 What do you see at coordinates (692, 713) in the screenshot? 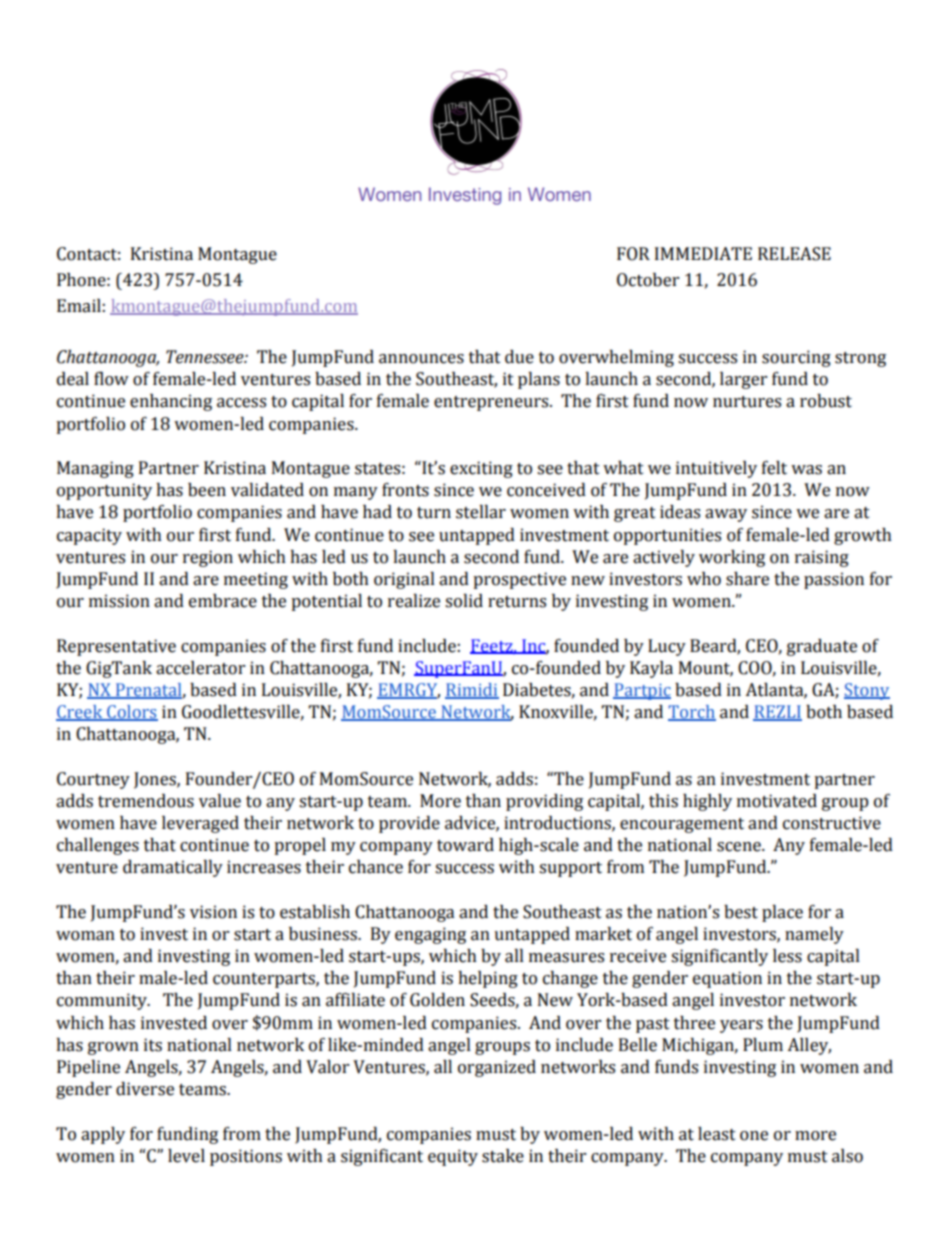
I see `Torch` at bounding box center [692, 713].
